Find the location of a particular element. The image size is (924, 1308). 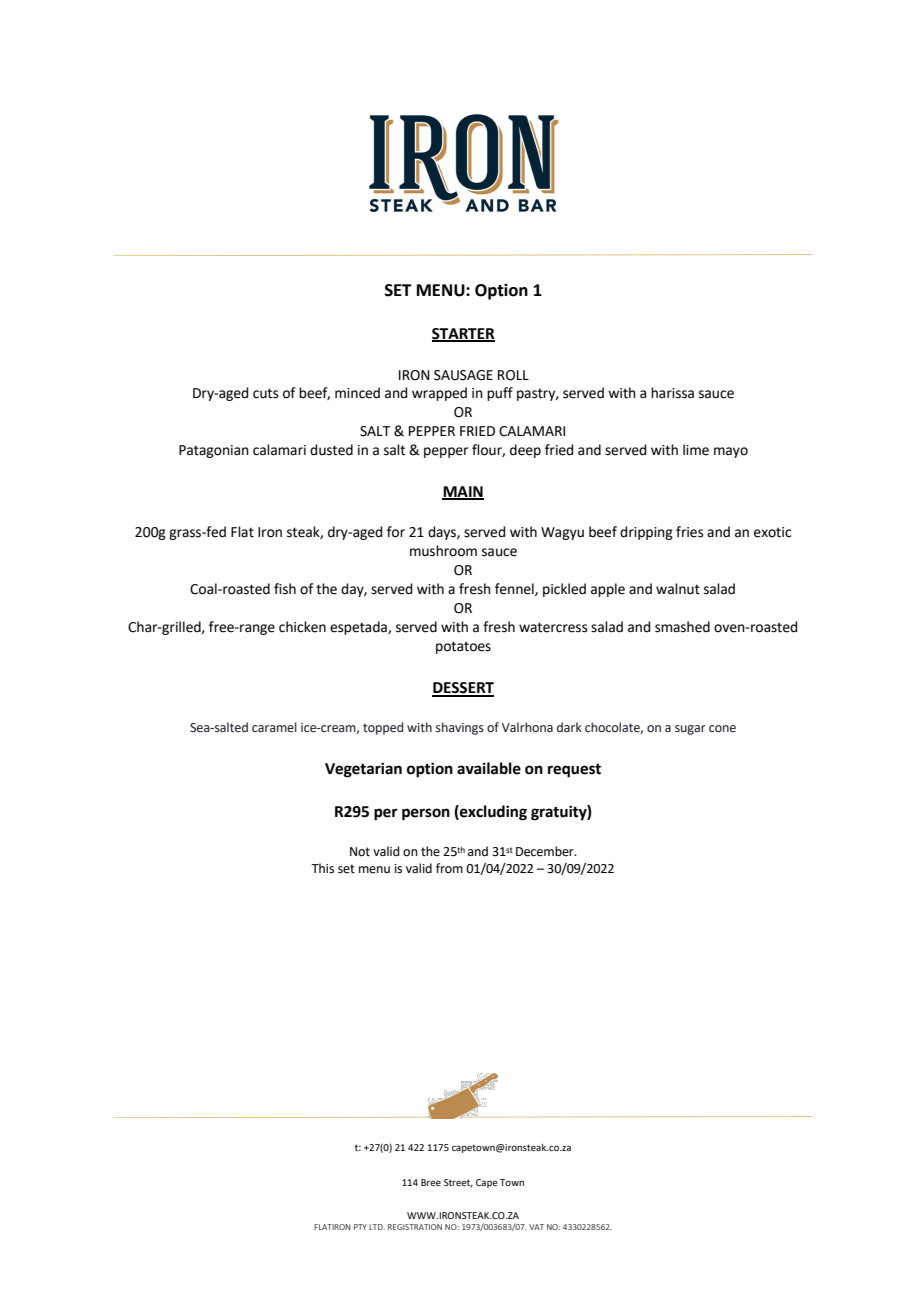

cuts is located at coordinates (266, 393).
